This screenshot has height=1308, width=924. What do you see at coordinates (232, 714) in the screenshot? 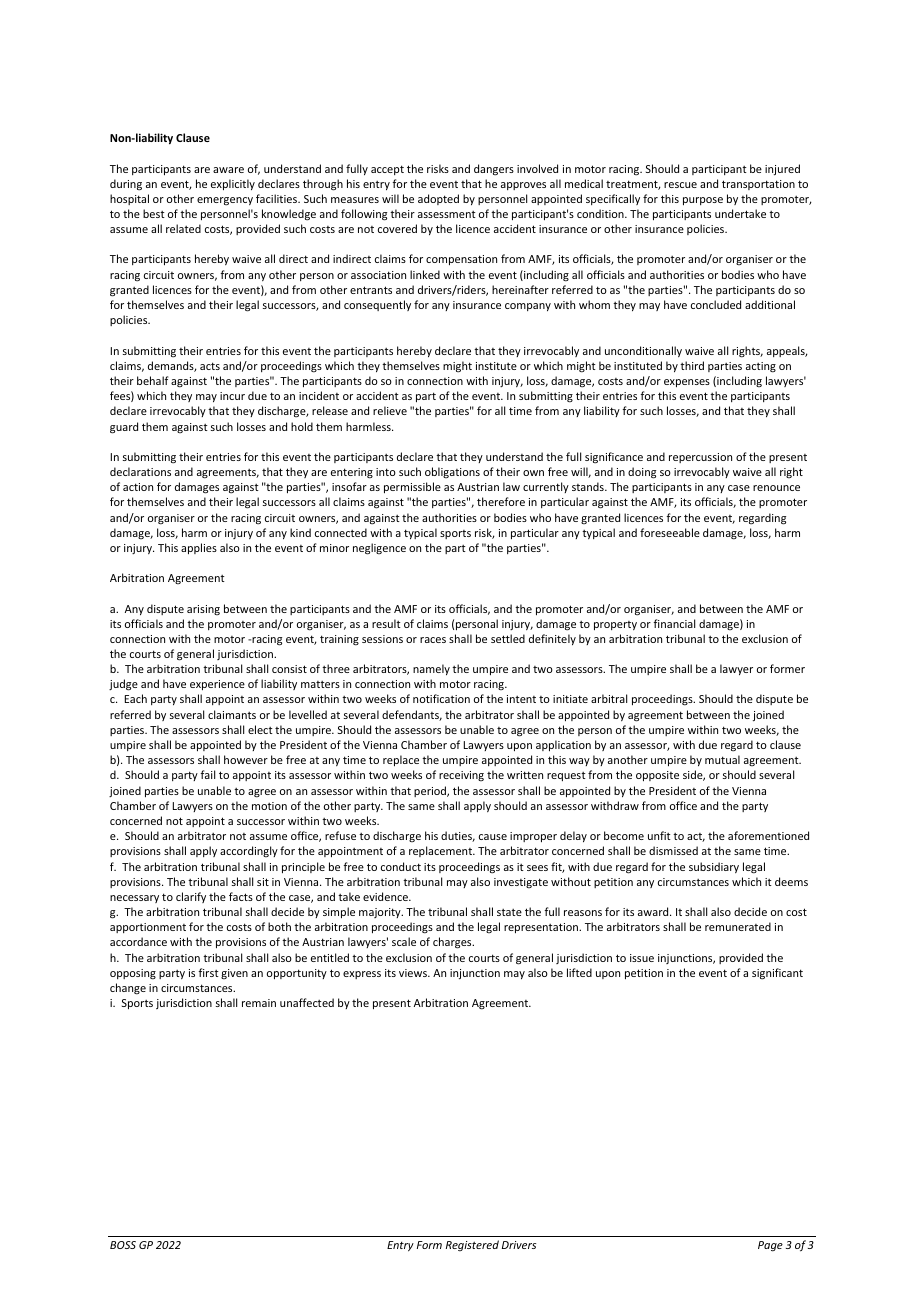
I see `claimants` at bounding box center [232, 714].
